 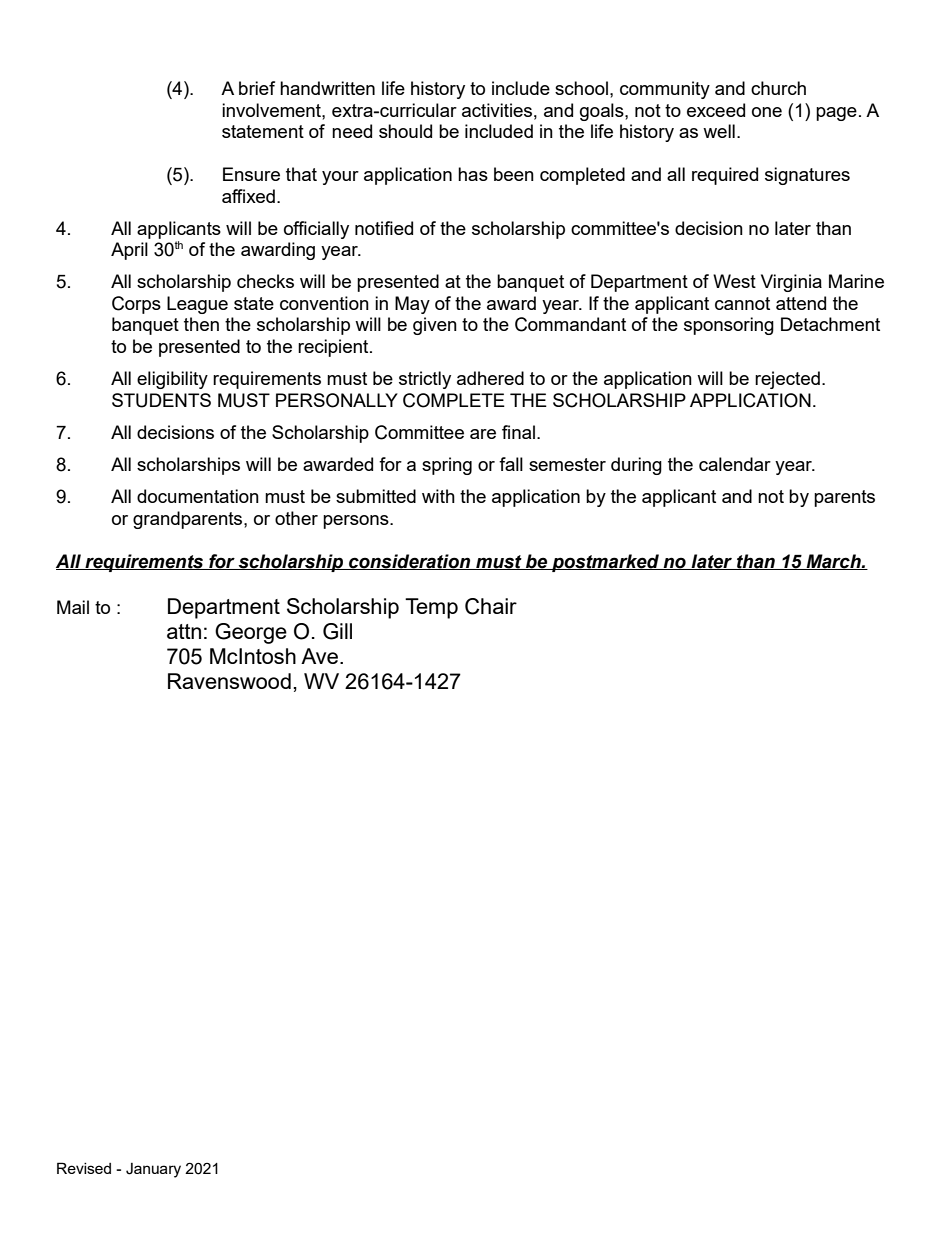 What do you see at coordinates (490, 378) in the image?
I see `adhered` at bounding box center [490, 378].
